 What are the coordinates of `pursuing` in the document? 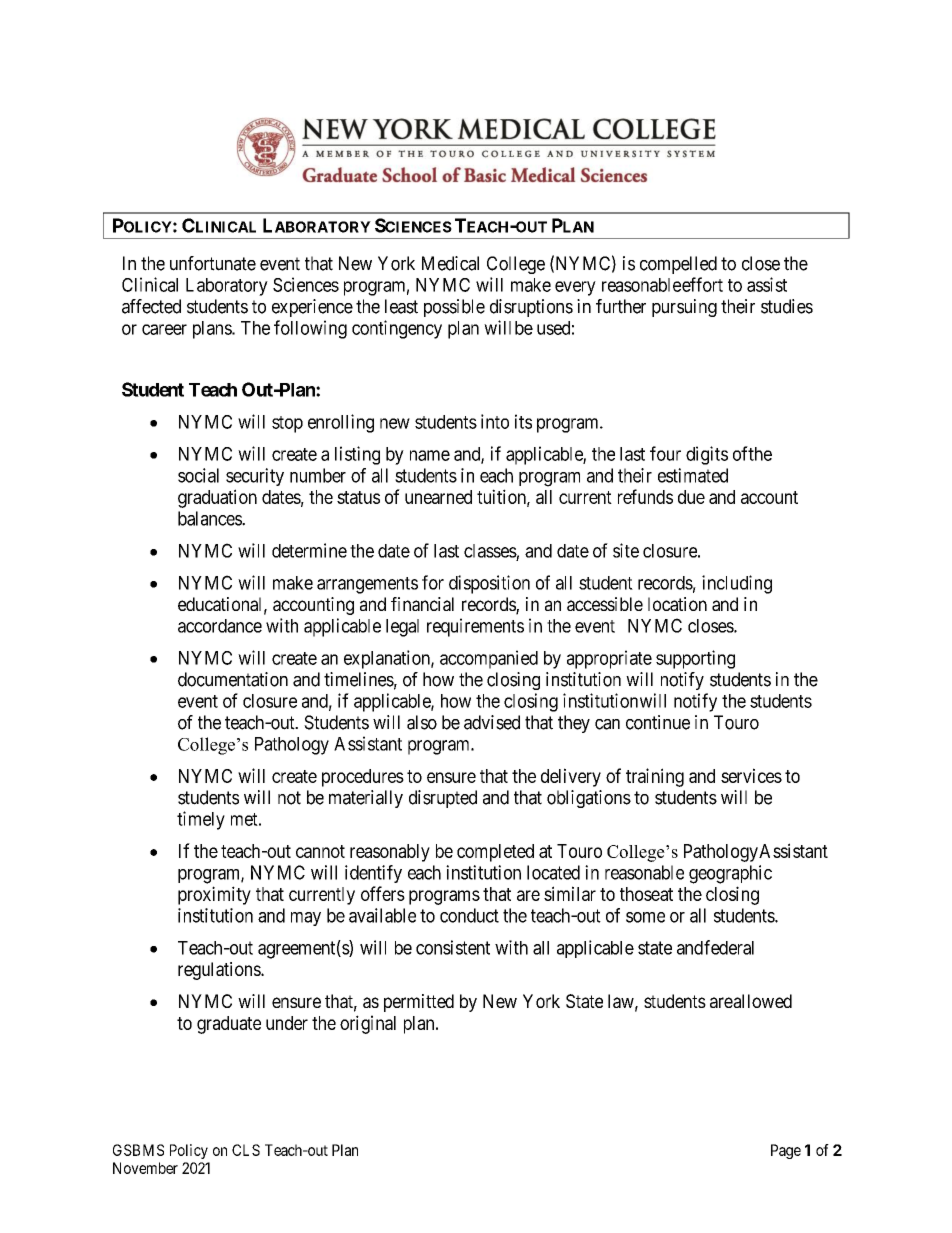 It's located at (684, 308).
